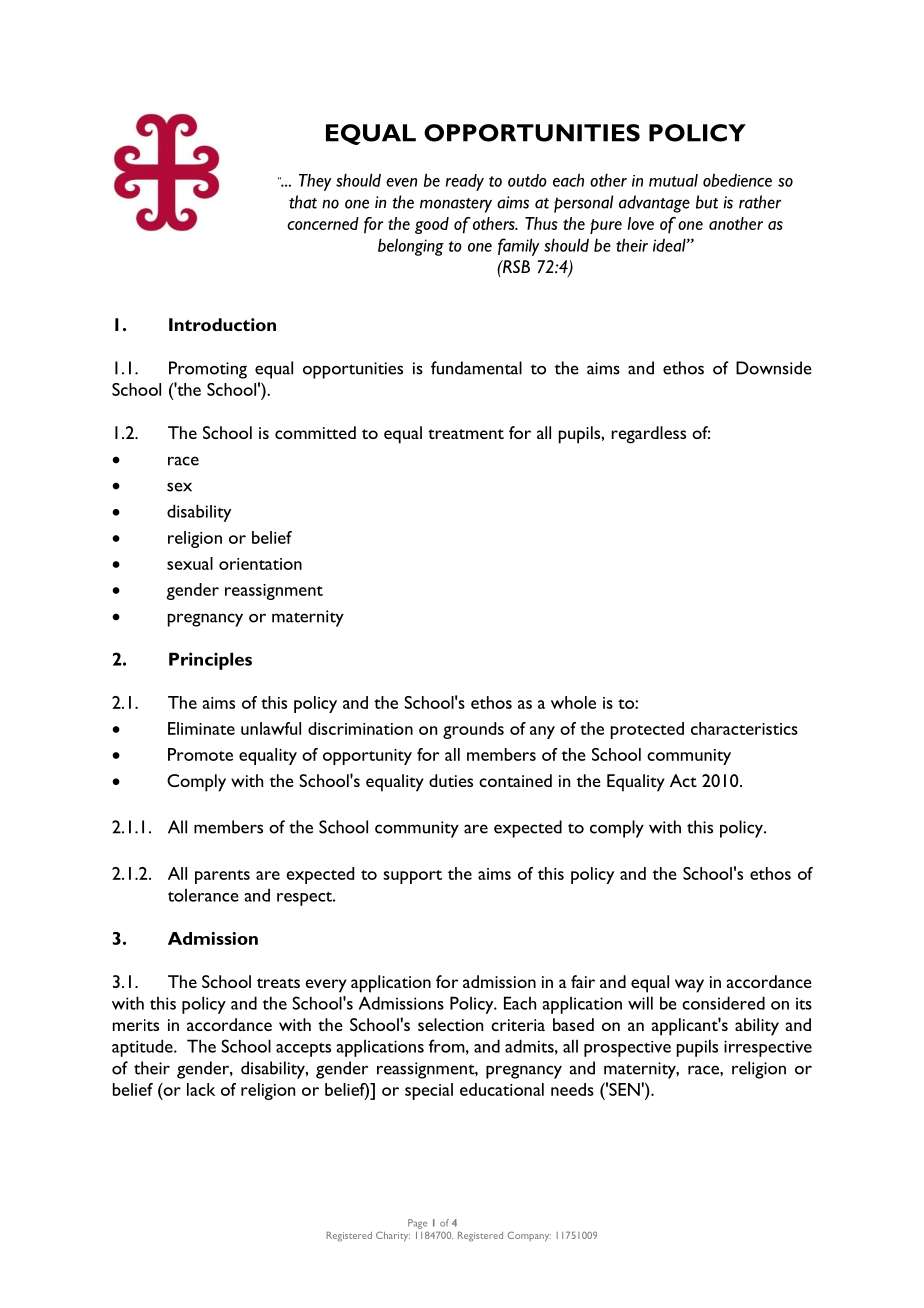 This document has width=924, height=1308. What do you see at coordinates (707, 202) in the document?
I see `but` at bounding box center [707, 202].
